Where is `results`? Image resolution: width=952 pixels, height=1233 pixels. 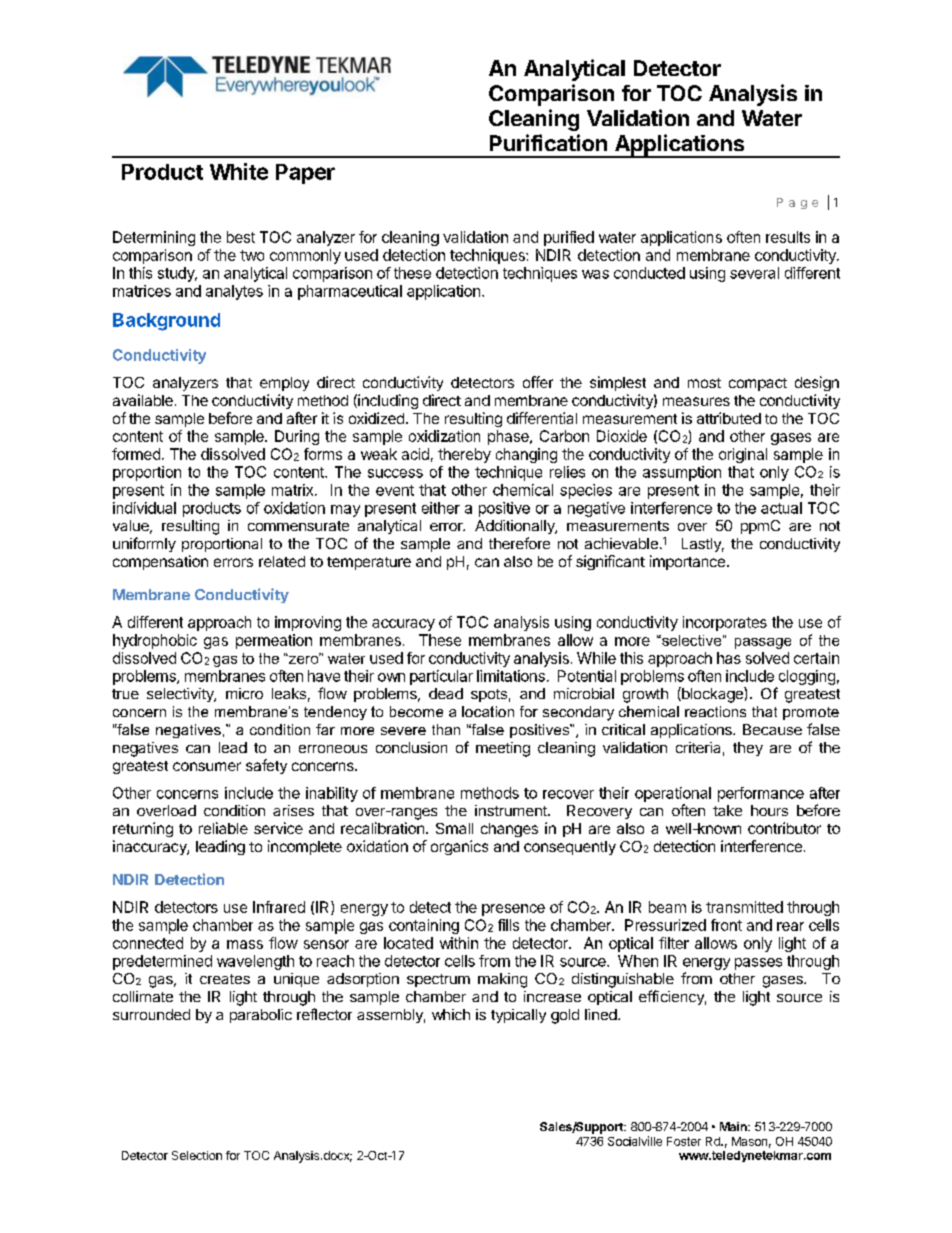
results is located at coordinates (788, 237).
